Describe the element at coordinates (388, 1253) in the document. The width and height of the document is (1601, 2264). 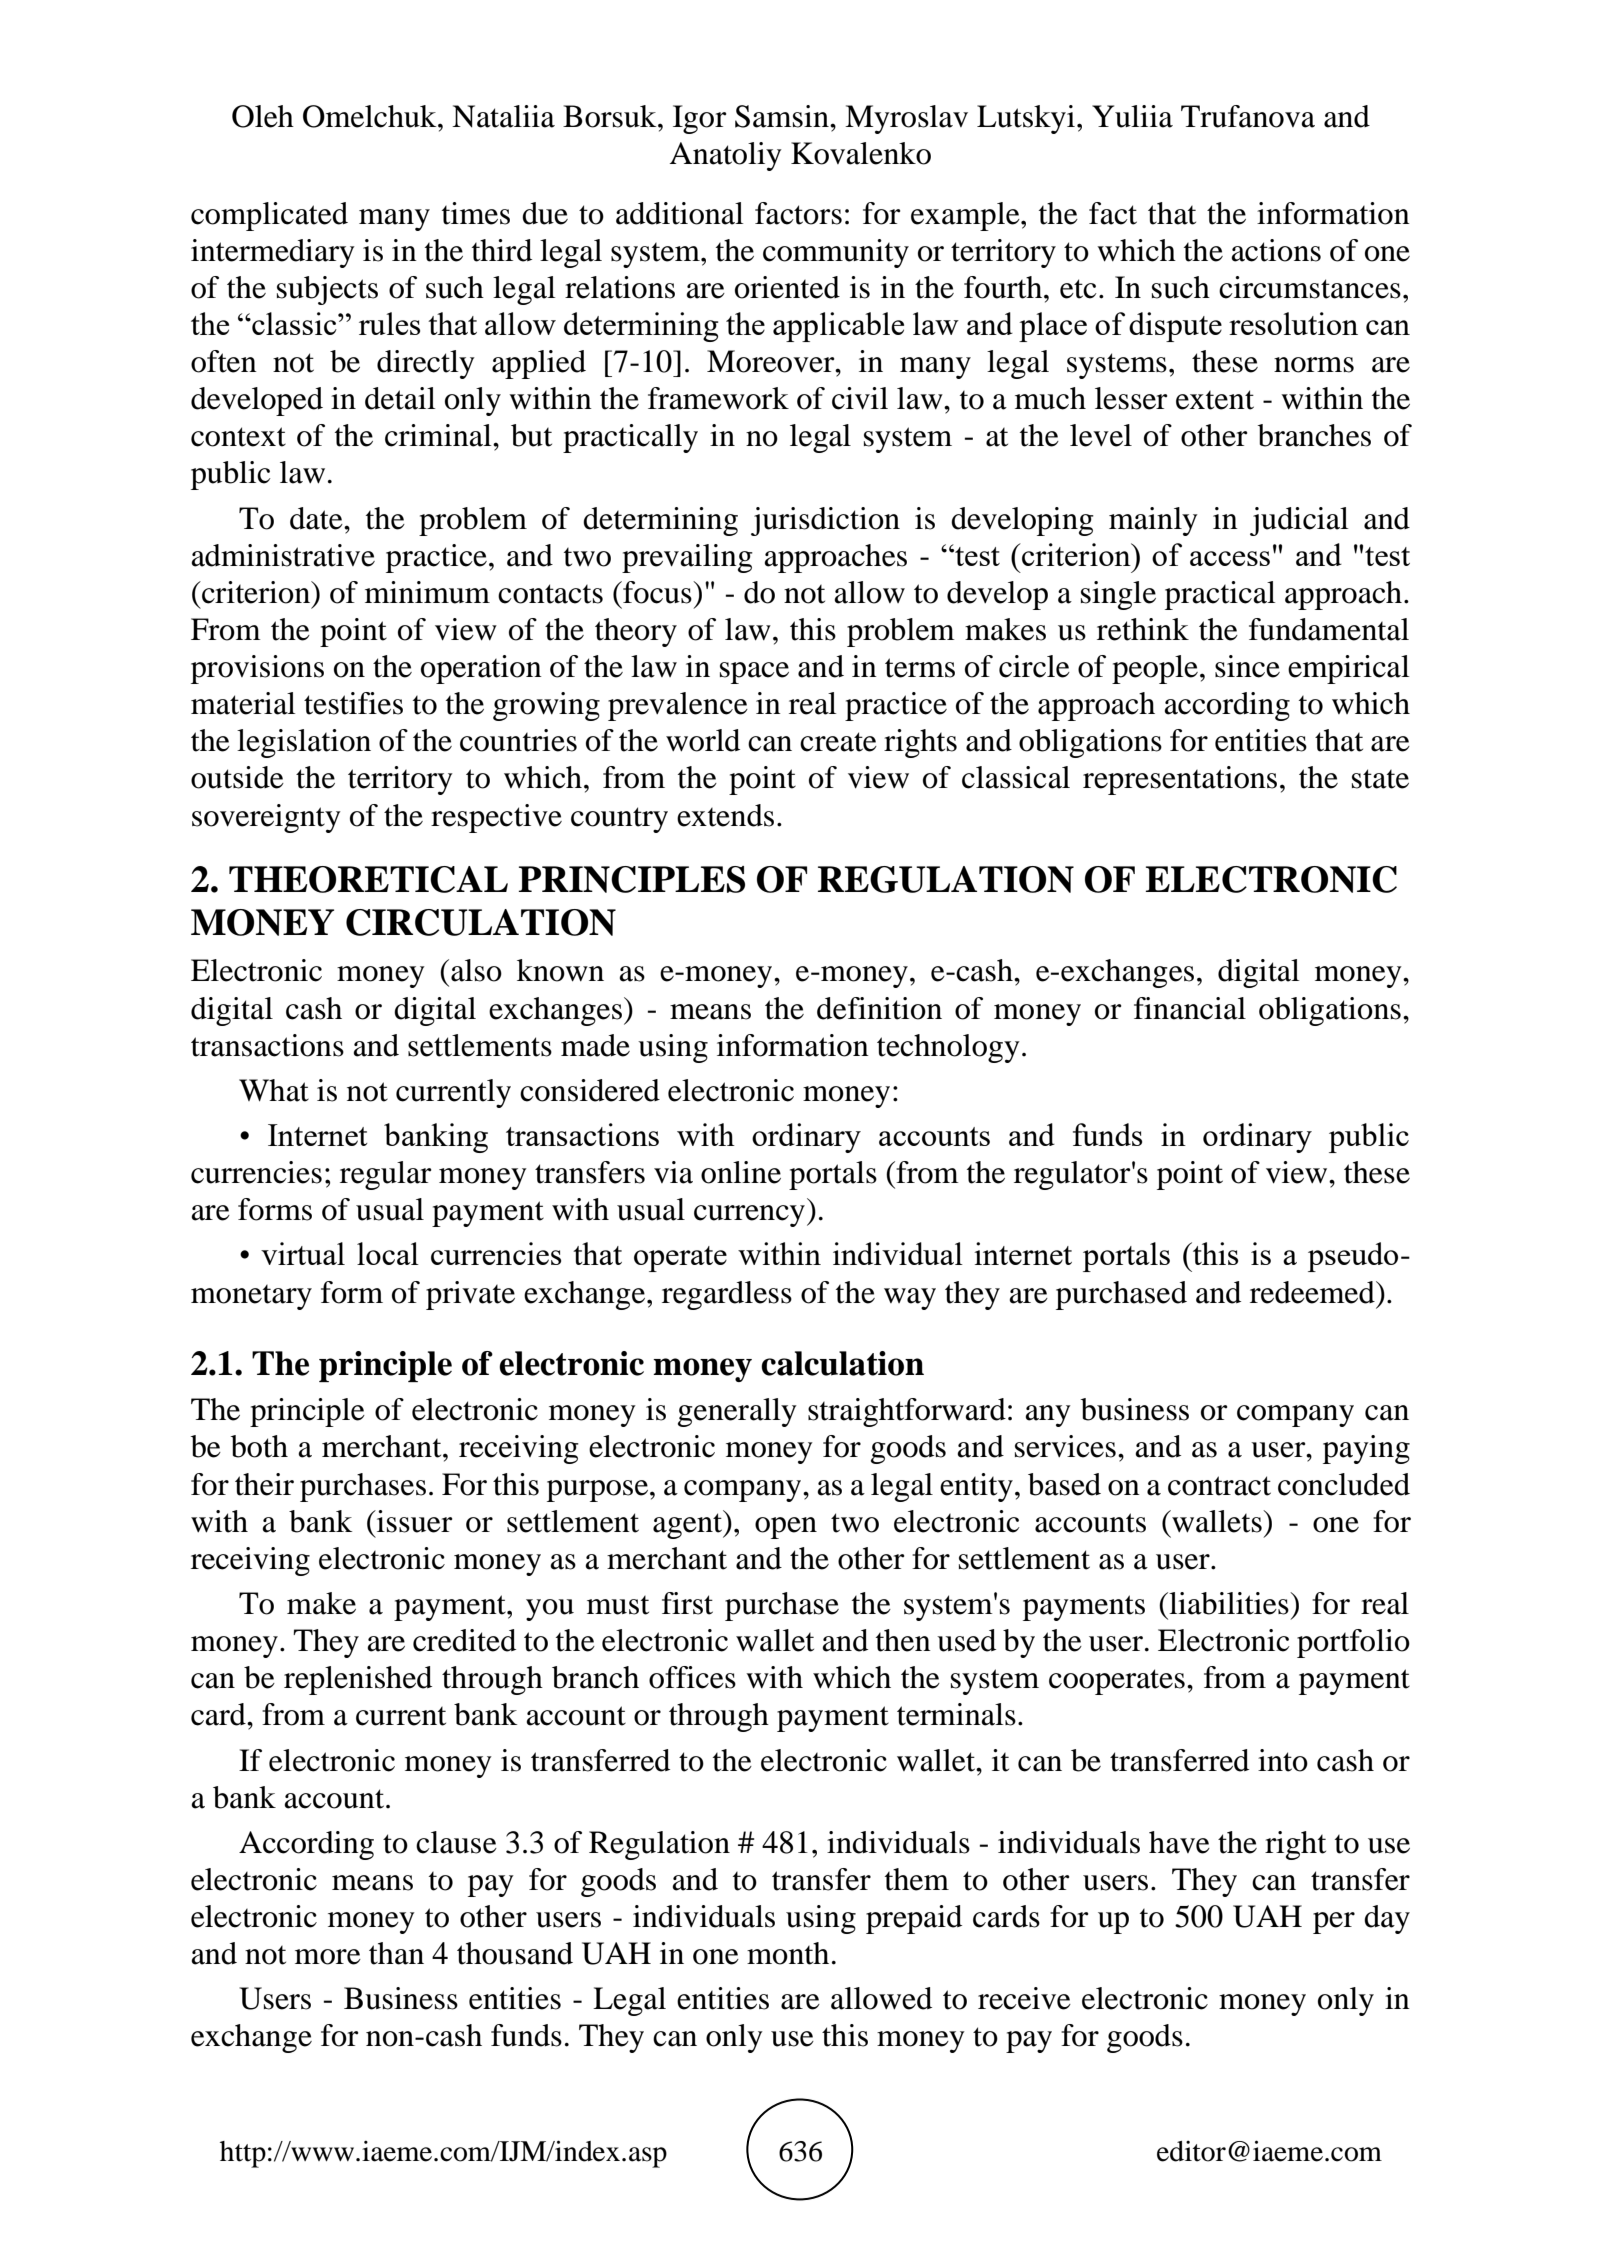
I see `local` at that location.
